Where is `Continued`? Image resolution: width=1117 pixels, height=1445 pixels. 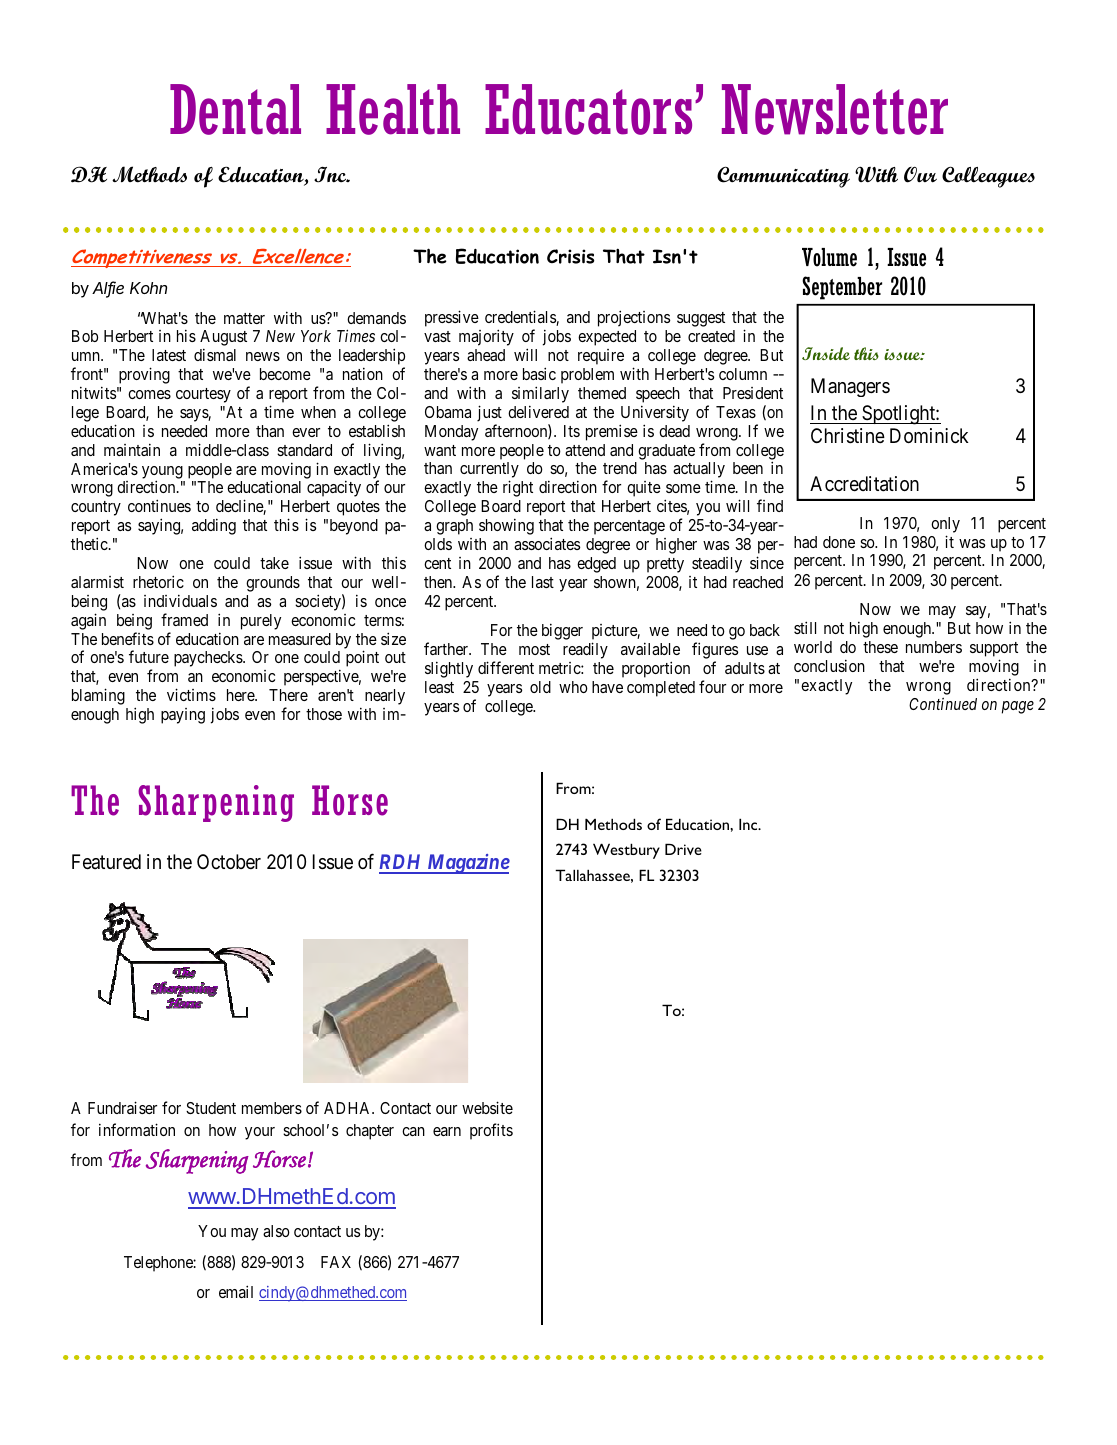
Continued is located at coordinates (943, 704).
